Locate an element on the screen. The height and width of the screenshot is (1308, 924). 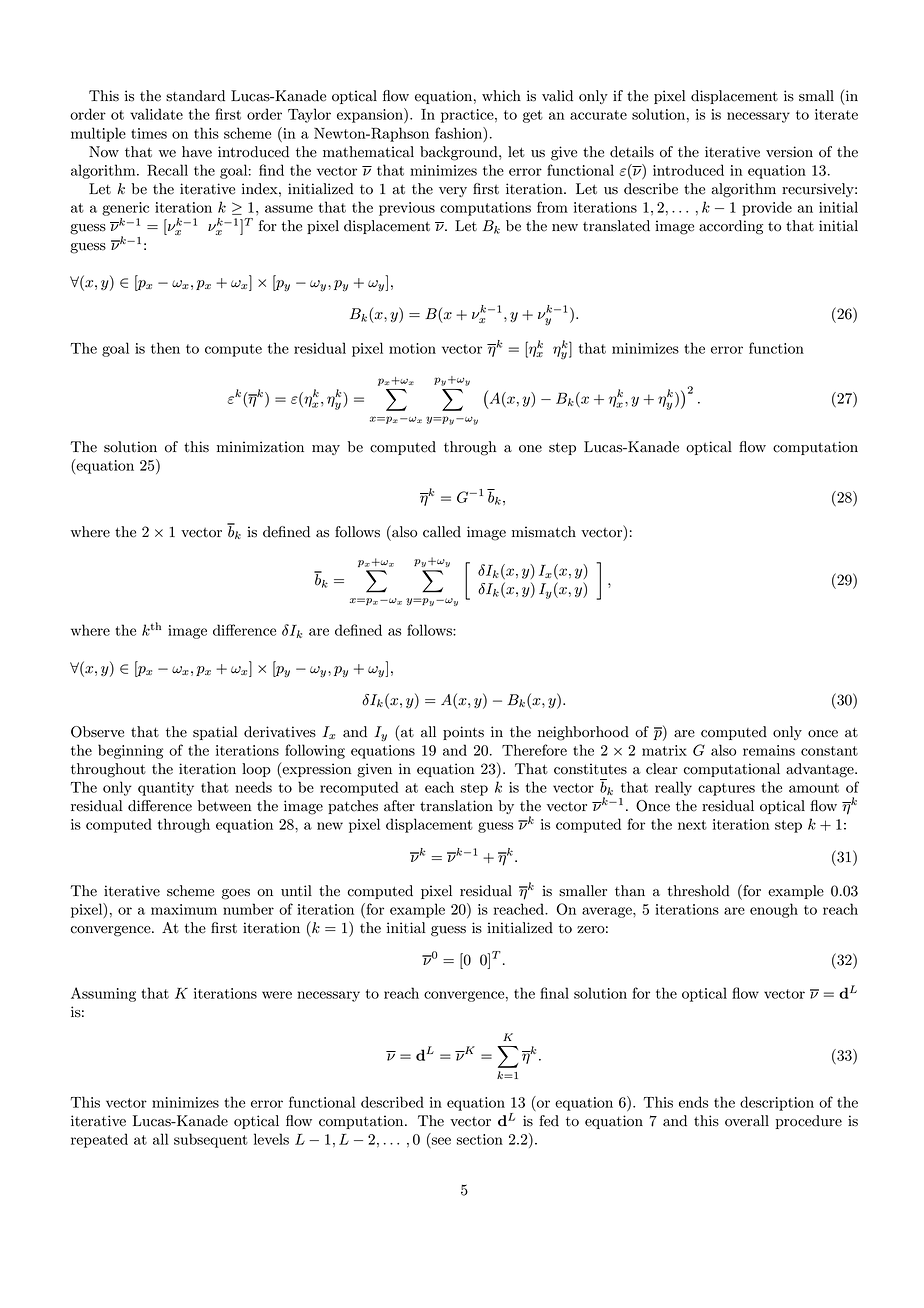
have is located at coordinates (197, 152).
